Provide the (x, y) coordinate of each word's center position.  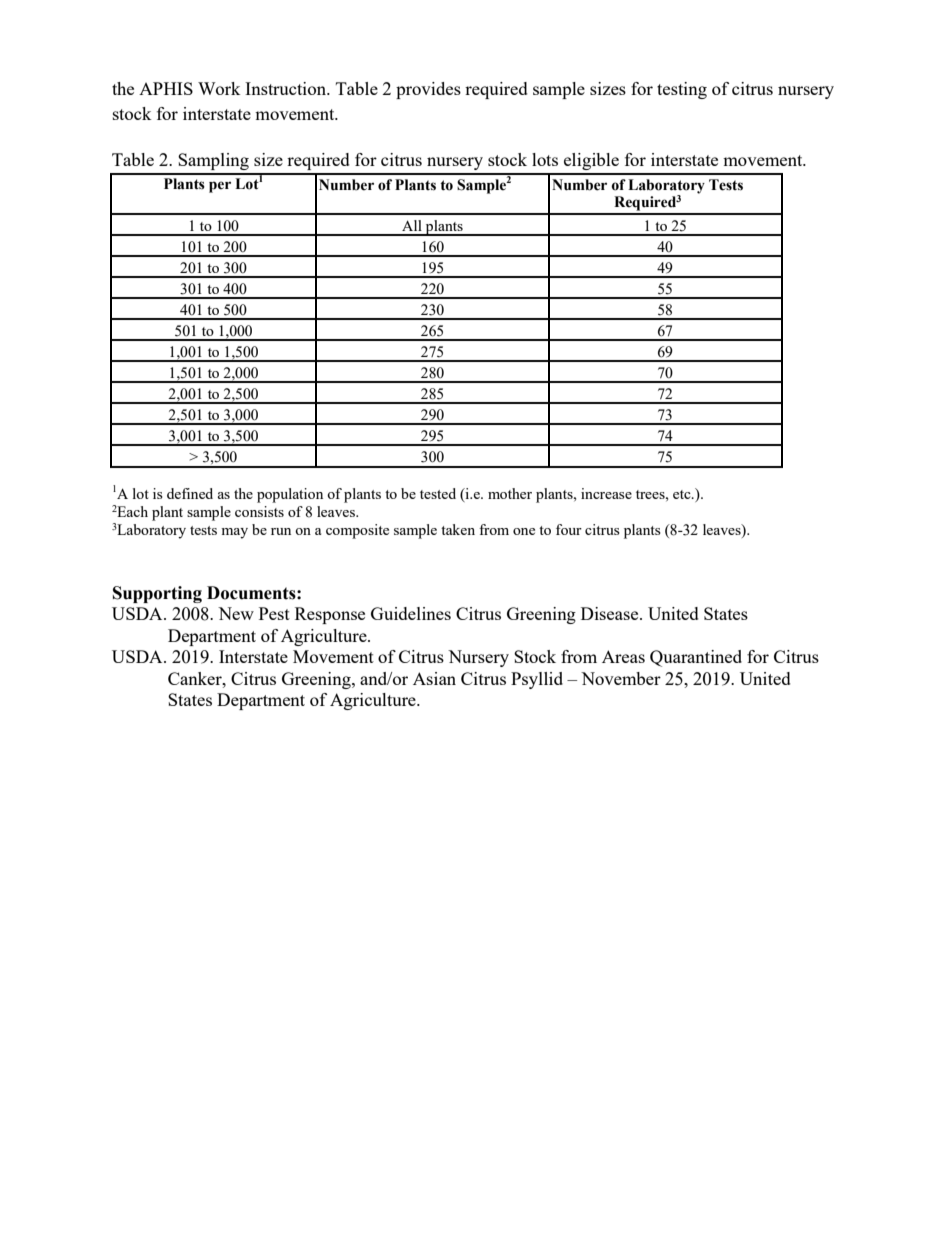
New (236, 613)
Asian (434, 678)
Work (219, 88)
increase (606, 493)
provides (428, 90)
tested (438, 493)
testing (682, 90)
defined (190, 493)
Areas (623, 656)
